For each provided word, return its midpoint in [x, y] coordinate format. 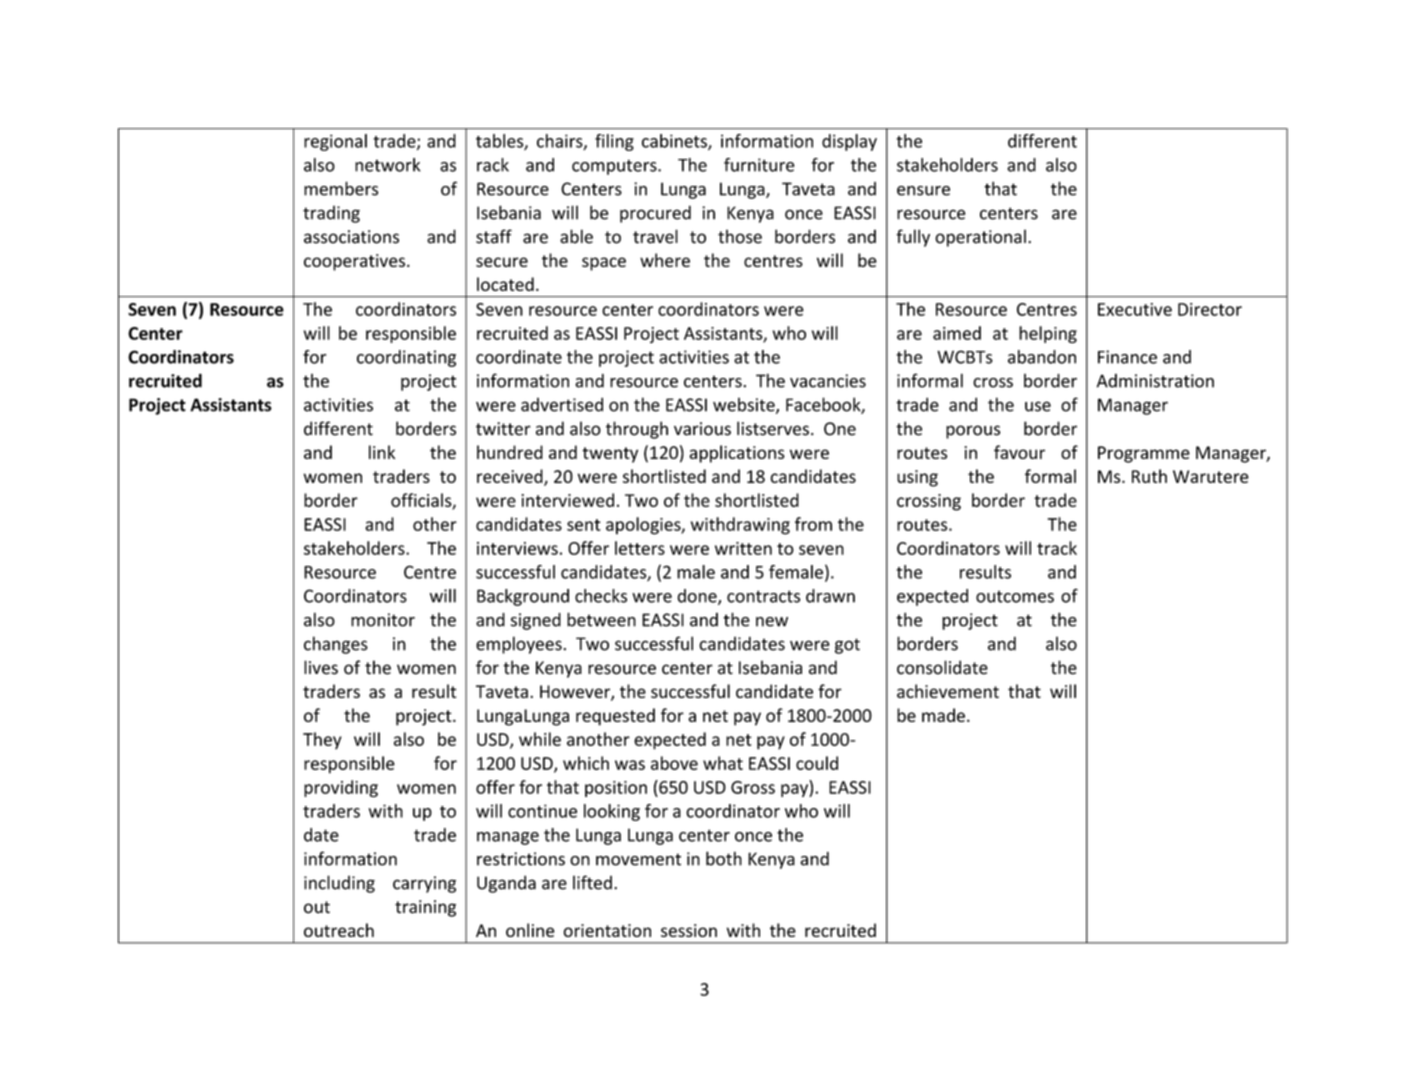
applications [737, 454]
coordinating [406, 358]
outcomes [1015, 596]
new [772, 622]
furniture [759, 165]
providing [341, 789]
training [425, 908]
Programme [1144, 454]
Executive [1135, 309]
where [665, 260]
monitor [383, 620]
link [382, 452]
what [723, 763]
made [943, 715]
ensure [923, 191]
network [388, 165]
